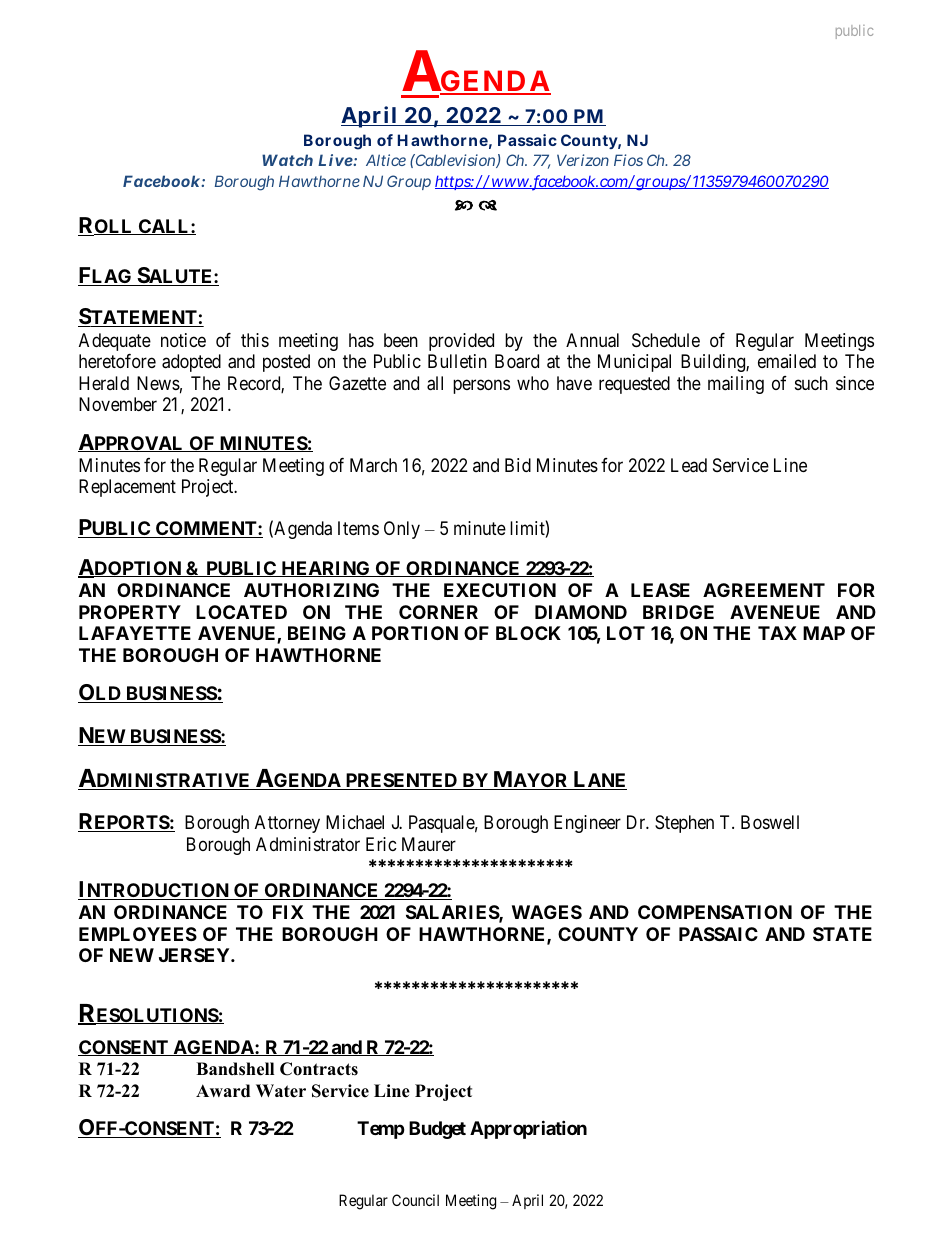 The height and width of the screenshot is (1233, 952). I want to click on BLOCK, so click(528, 633).
